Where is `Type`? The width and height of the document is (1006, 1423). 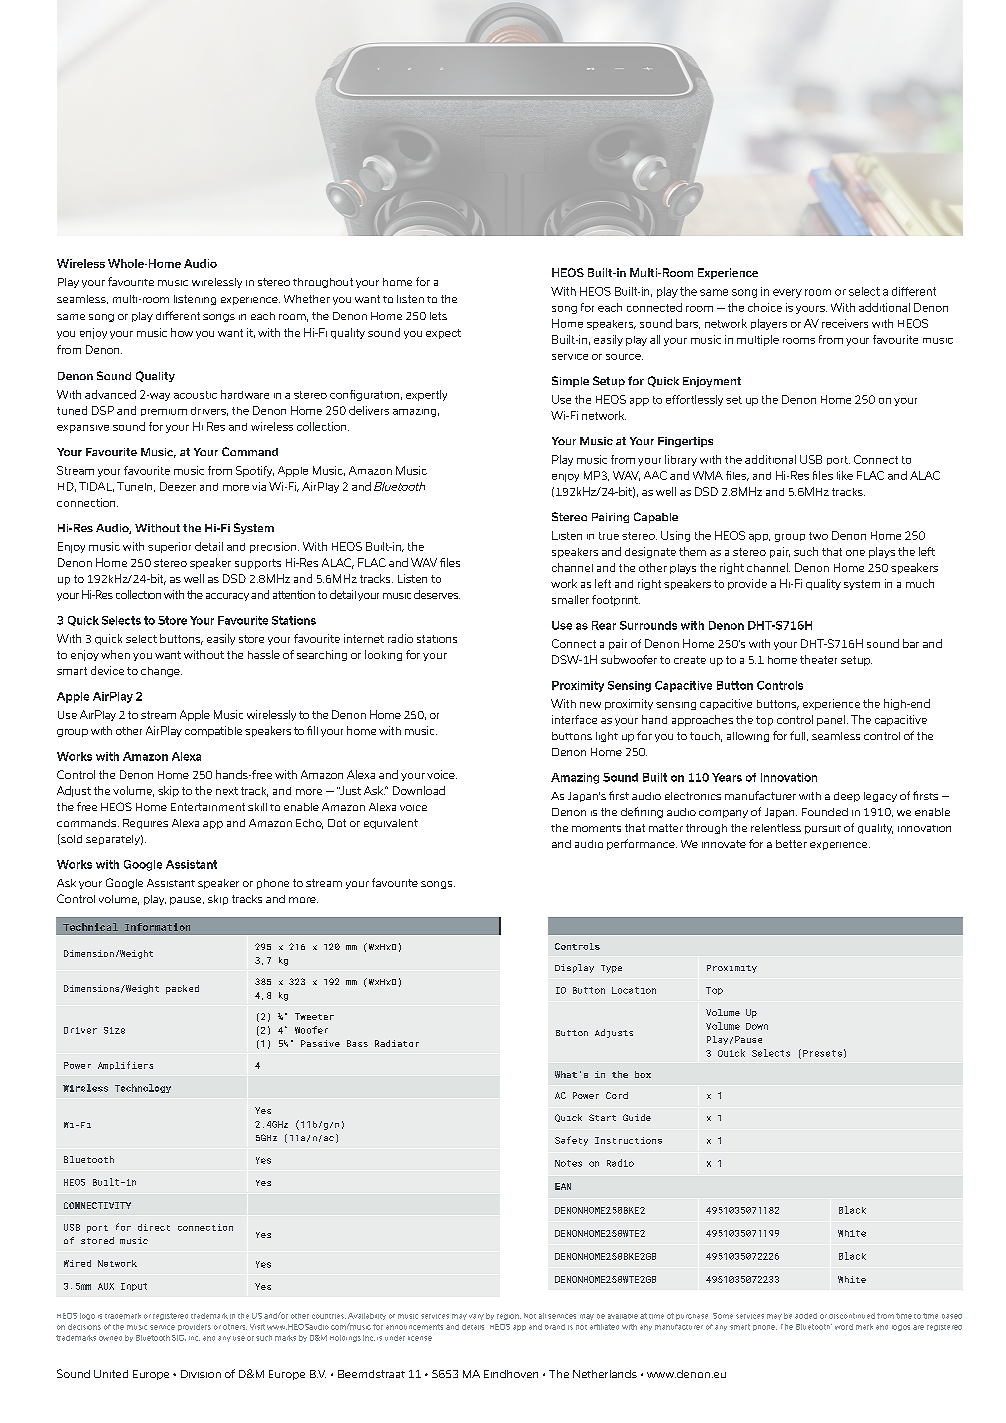 Type is located at coordinates (611, 969).
